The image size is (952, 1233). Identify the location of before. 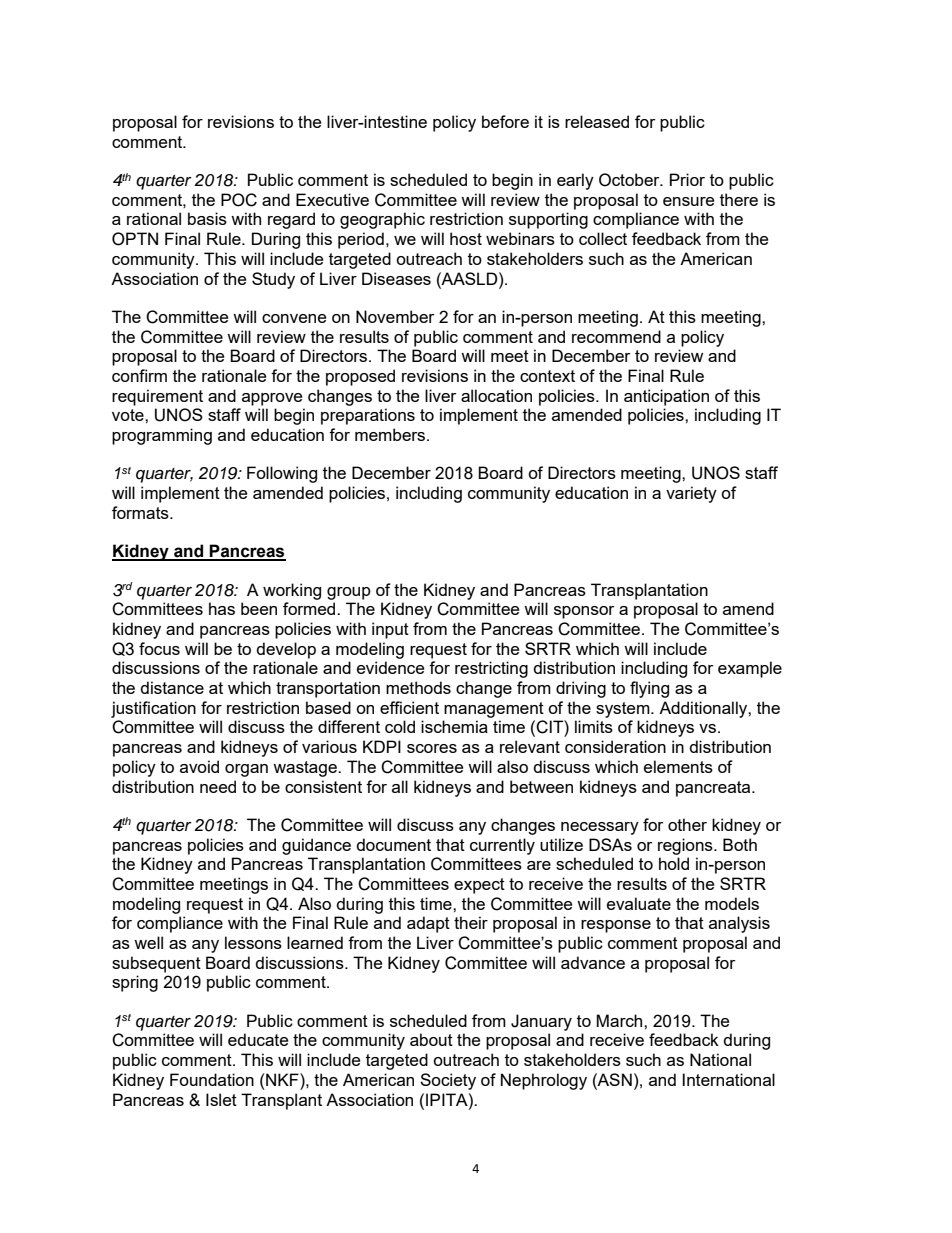
(505, 121).
